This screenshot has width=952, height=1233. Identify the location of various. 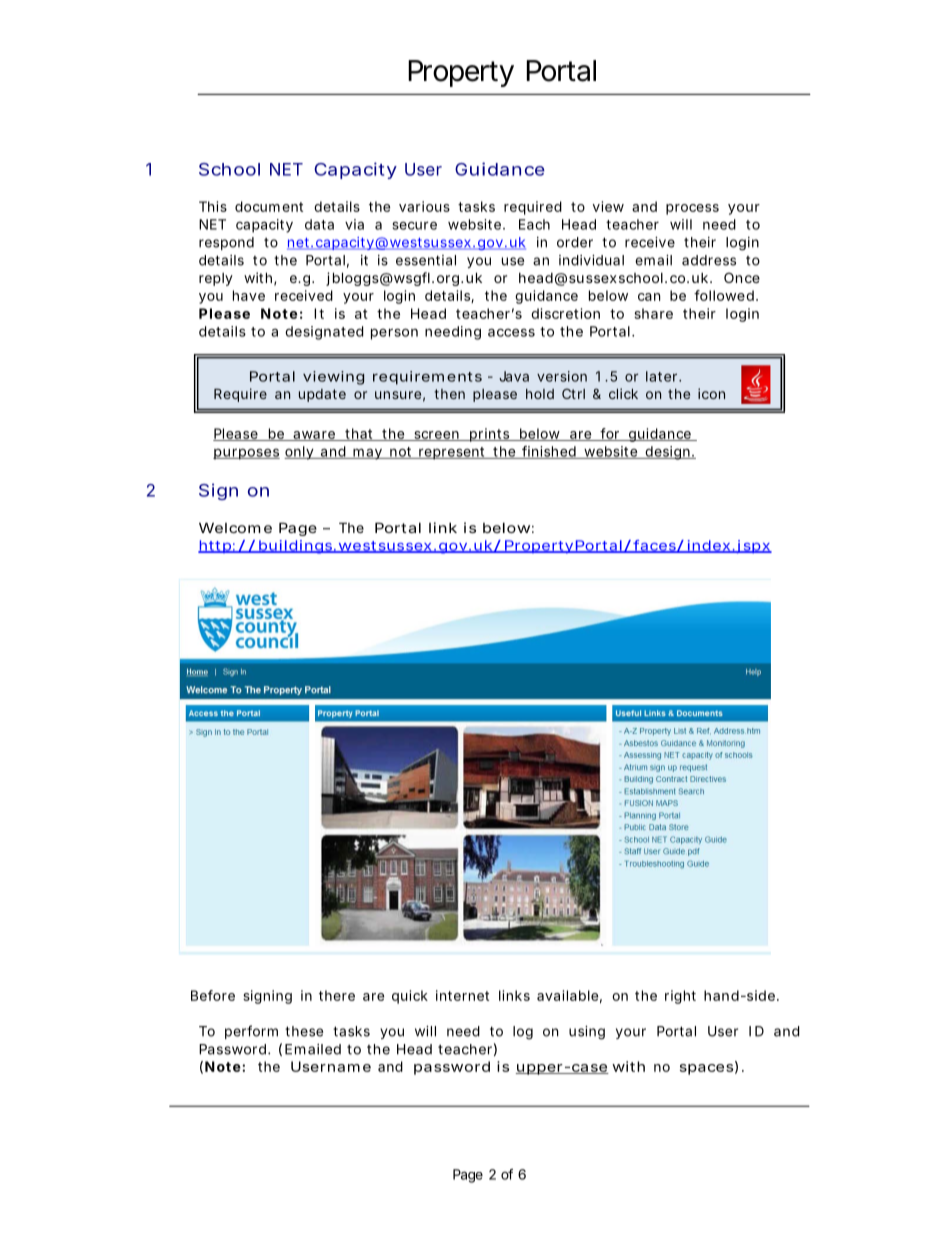
(424, 206).
